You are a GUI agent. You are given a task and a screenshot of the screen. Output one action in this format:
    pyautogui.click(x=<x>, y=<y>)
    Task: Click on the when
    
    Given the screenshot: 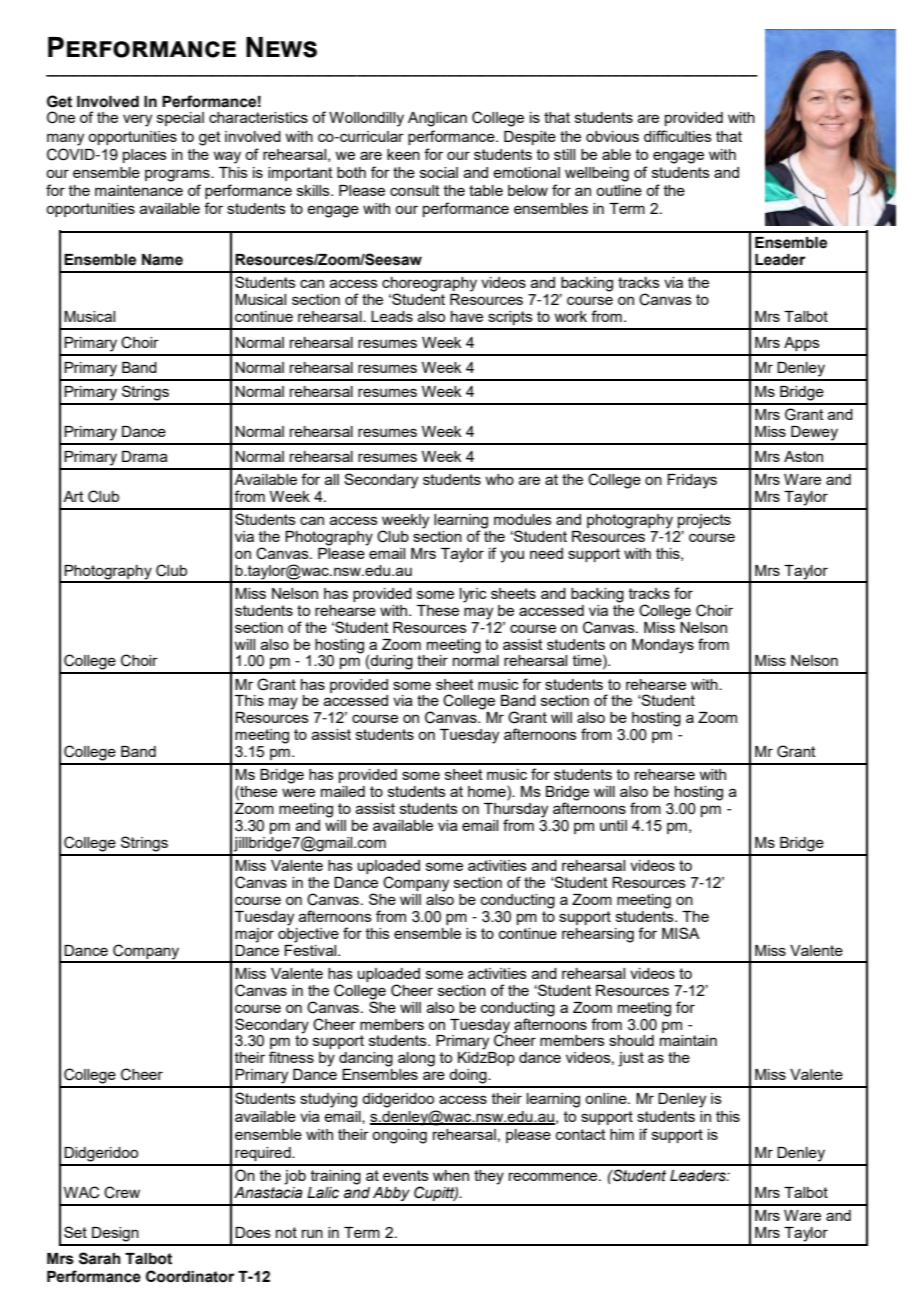 What is the action you would take?
    pyautogui.click(x=451, y=1175)
